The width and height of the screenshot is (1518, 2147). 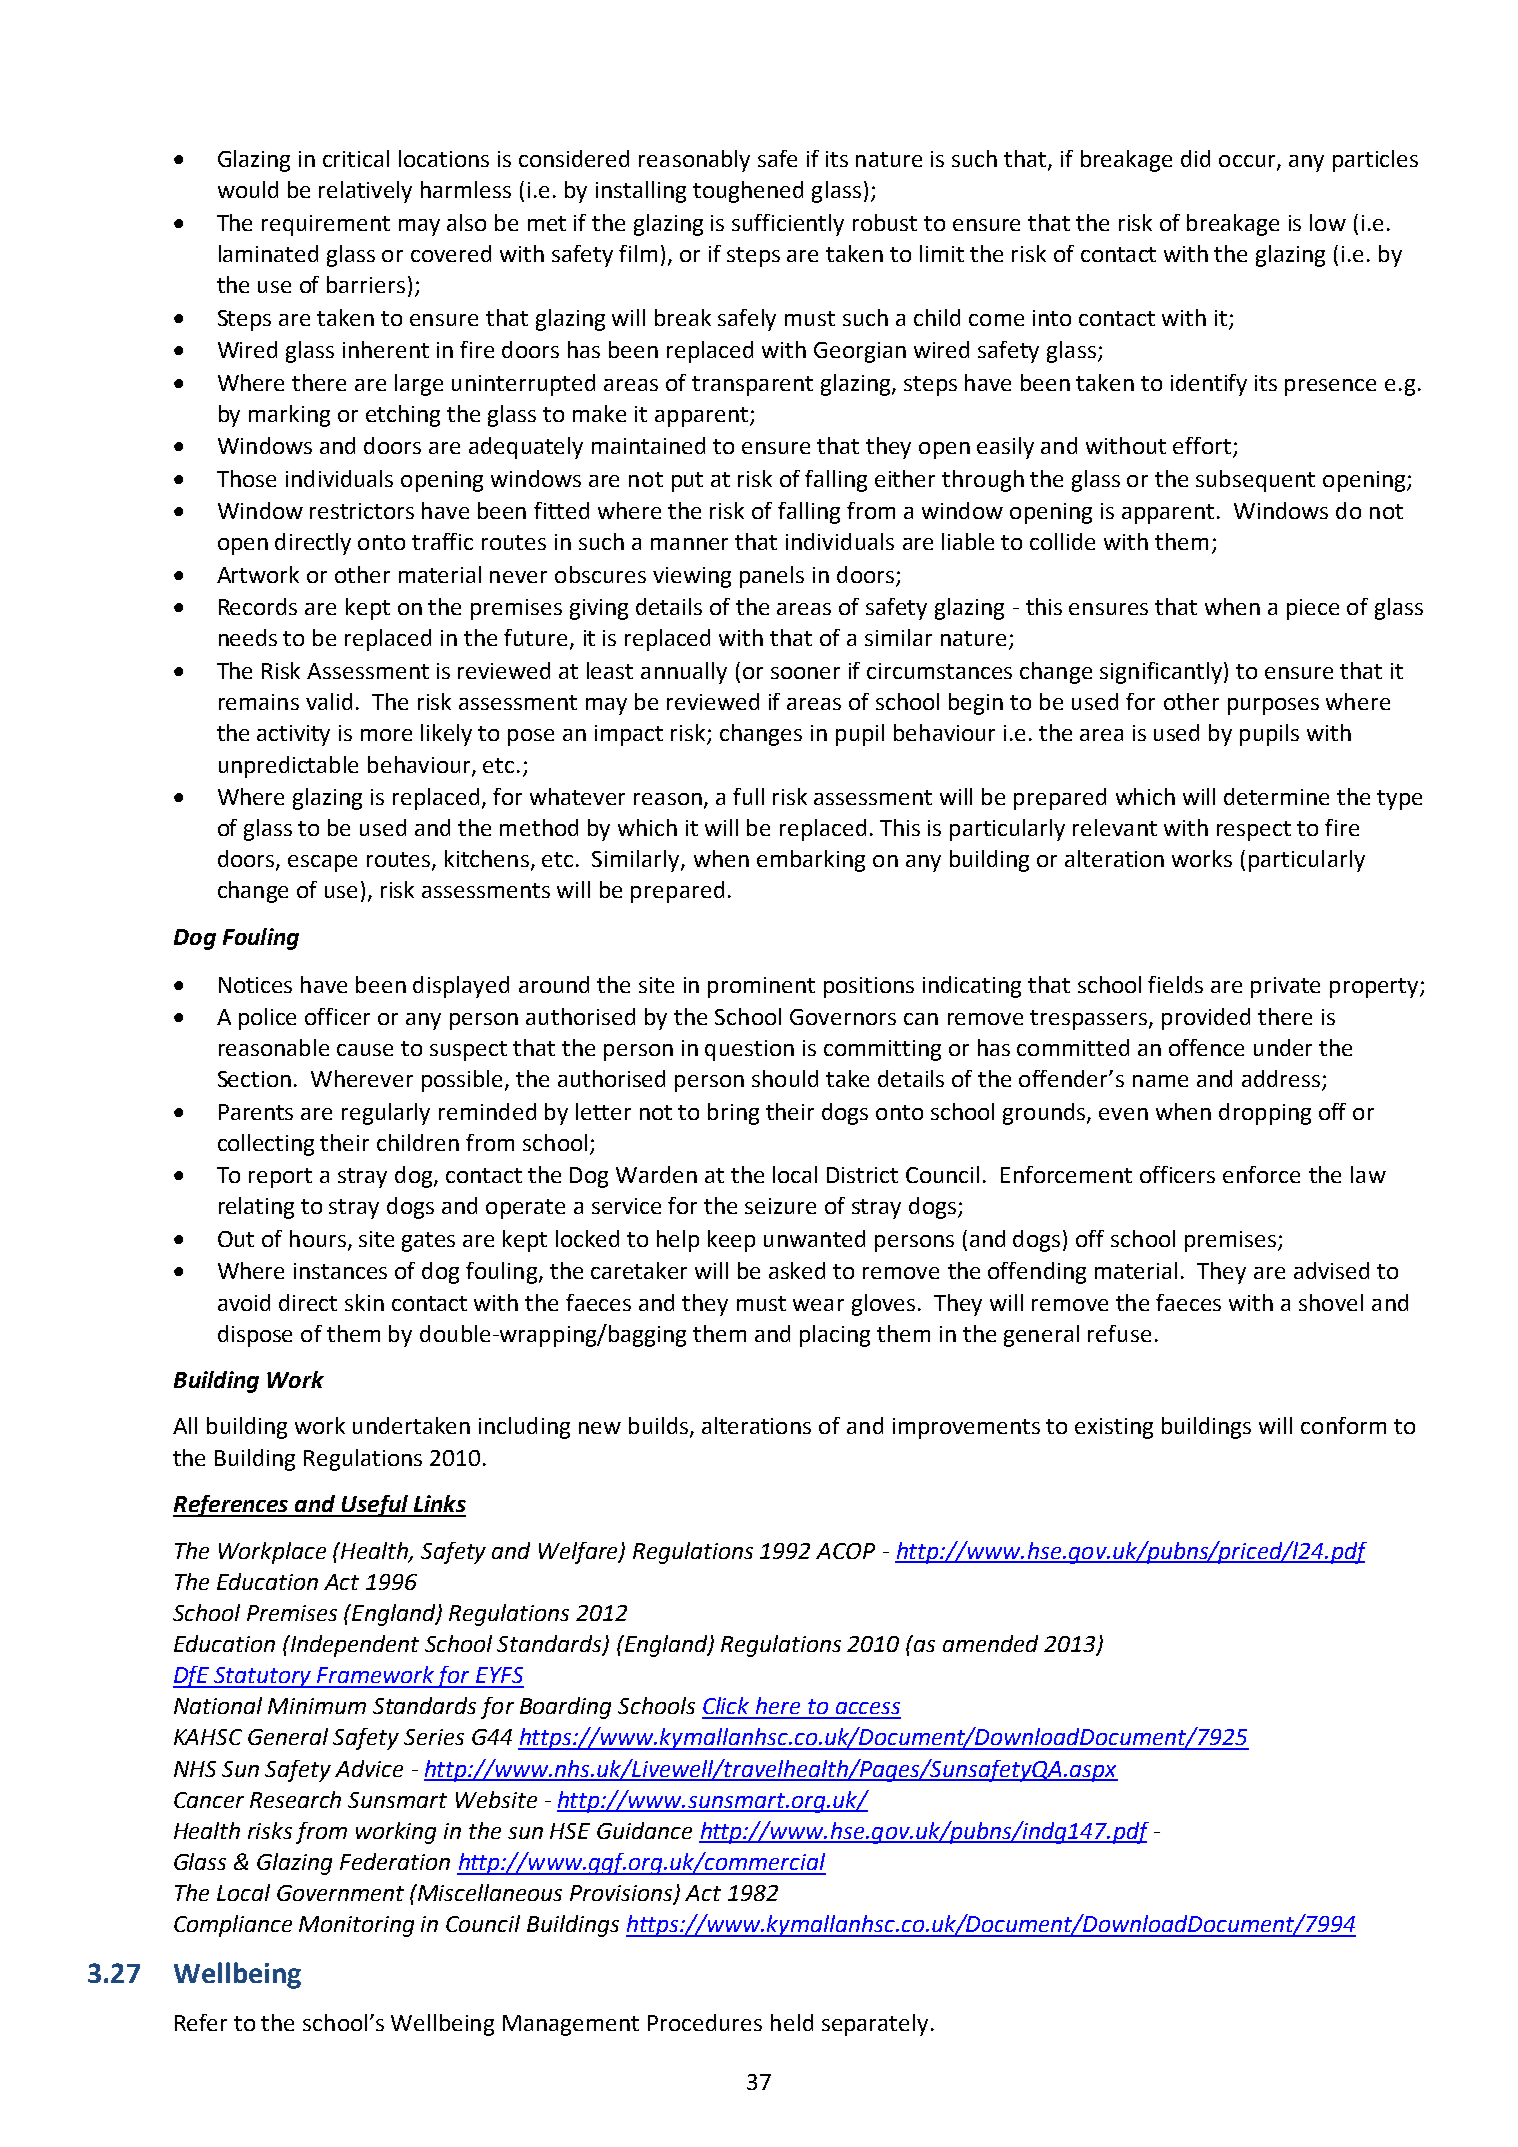 What do you see at coordinates (326, 225) in the screenshot?
I see `requirement` at bounding box center [326, 225].
